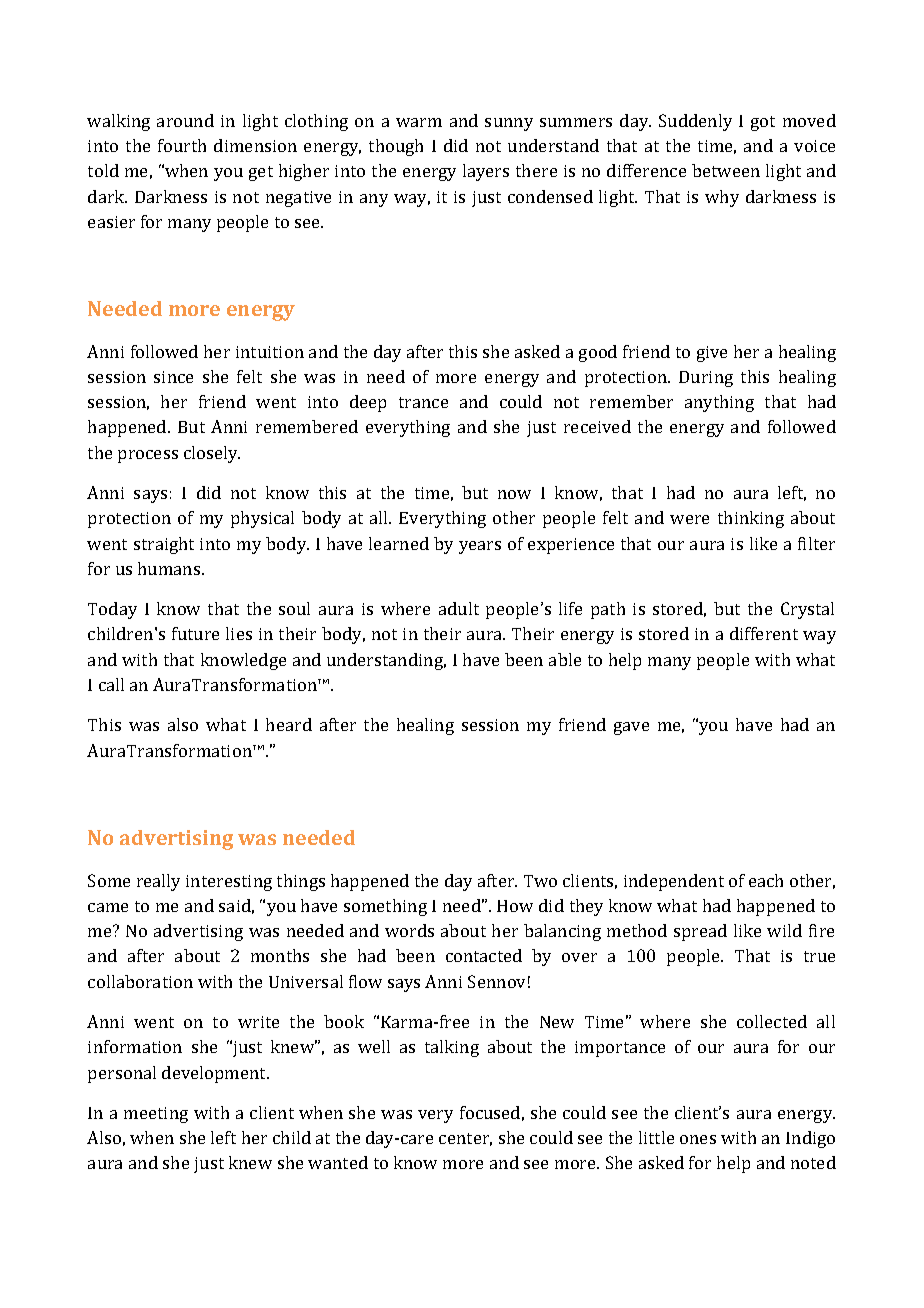 This document has height=1308, width=924. Describe the element at coordinates (182, 145) in the document. I see `fourth` at that location.
